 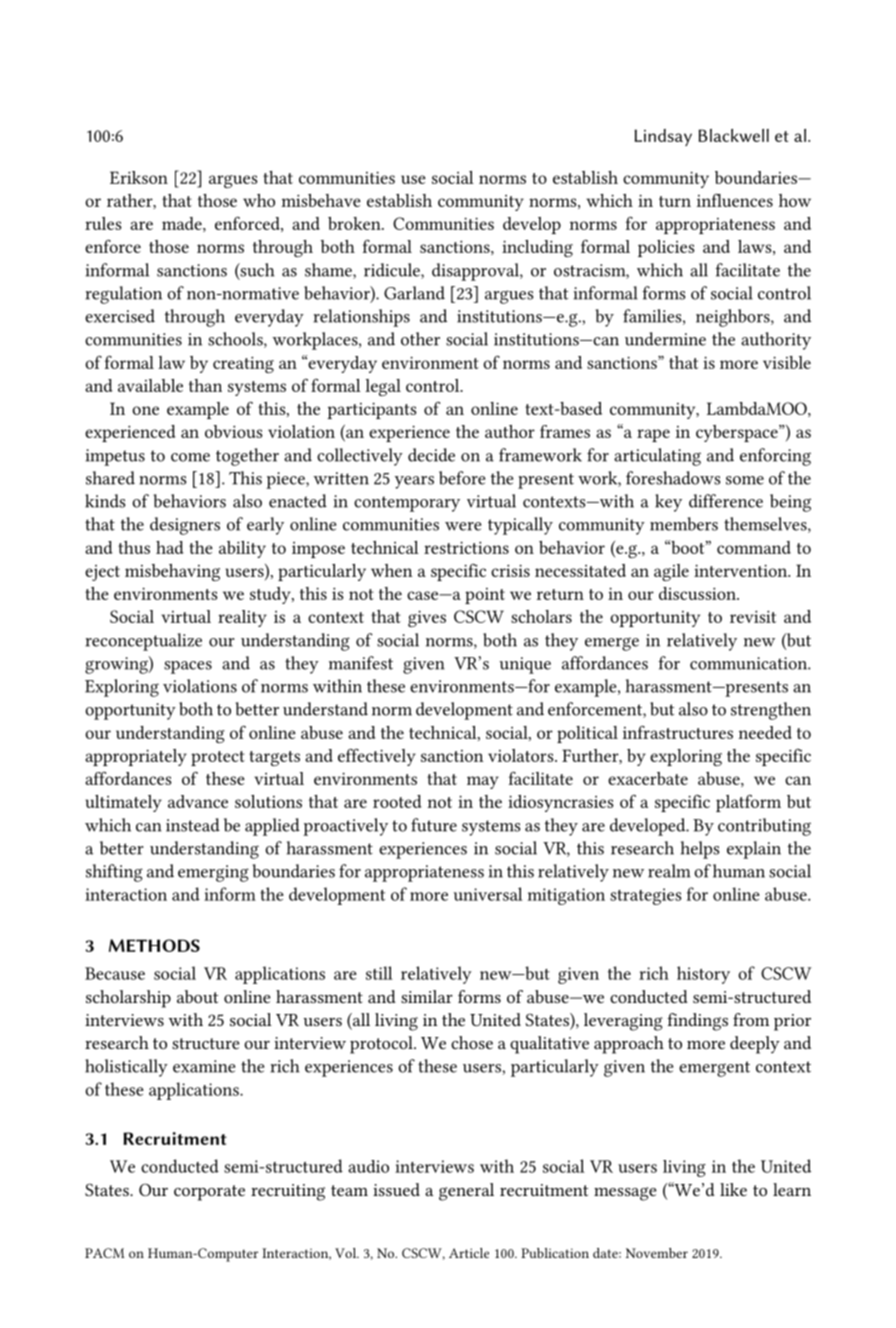 What do you see at coordinates (213, 873) in the screenshot?
I see `emerging` at bounding box center [213, 873].
